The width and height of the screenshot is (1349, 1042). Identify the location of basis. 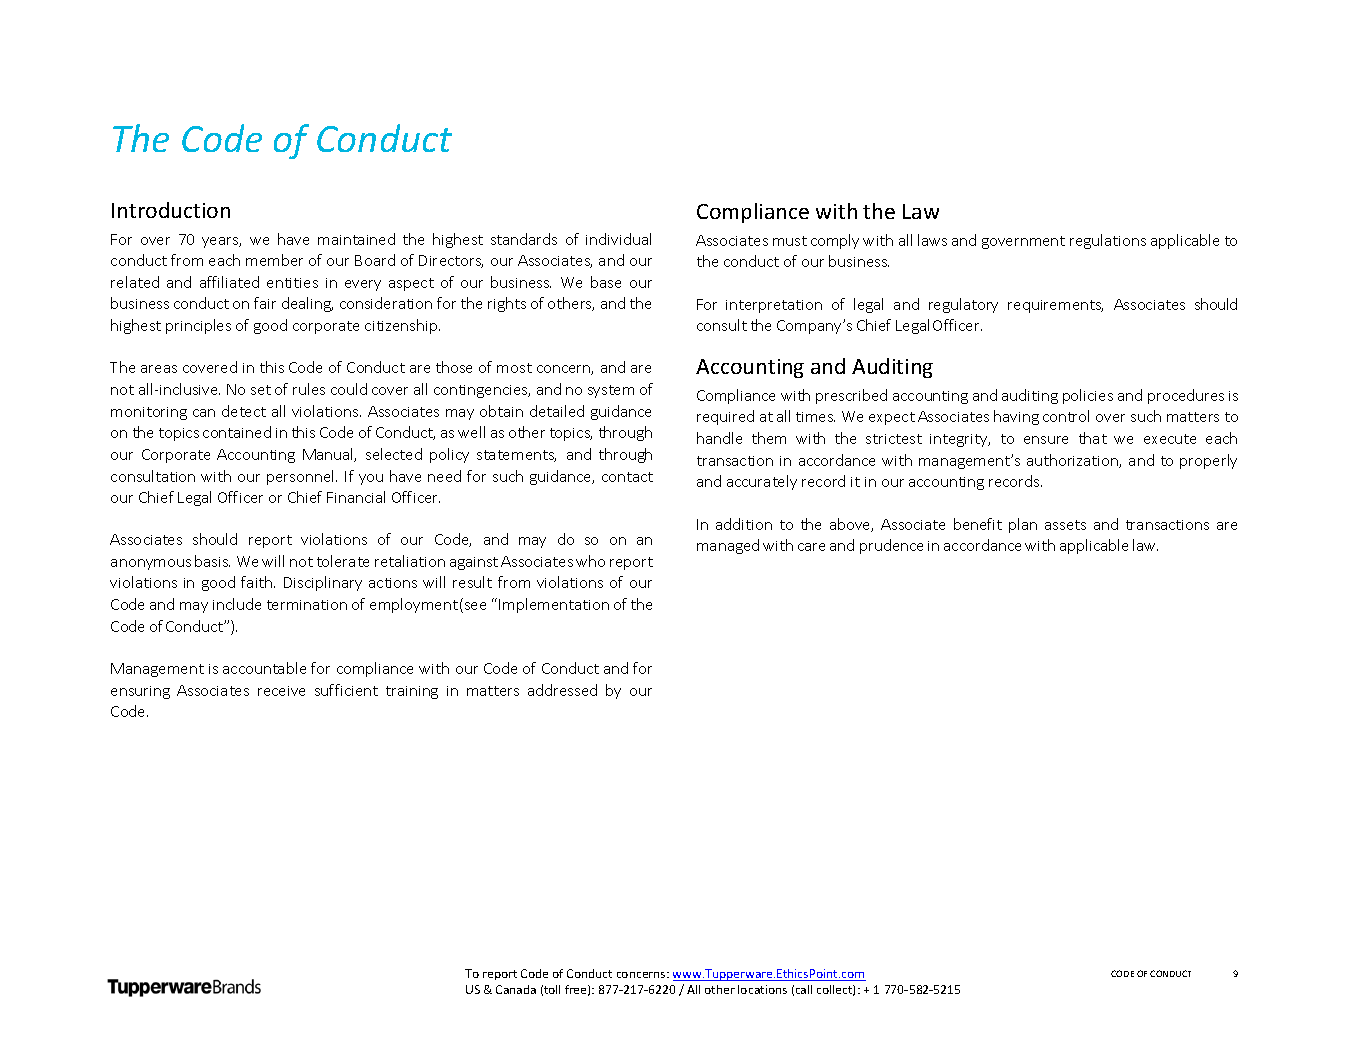
(212, 561).
